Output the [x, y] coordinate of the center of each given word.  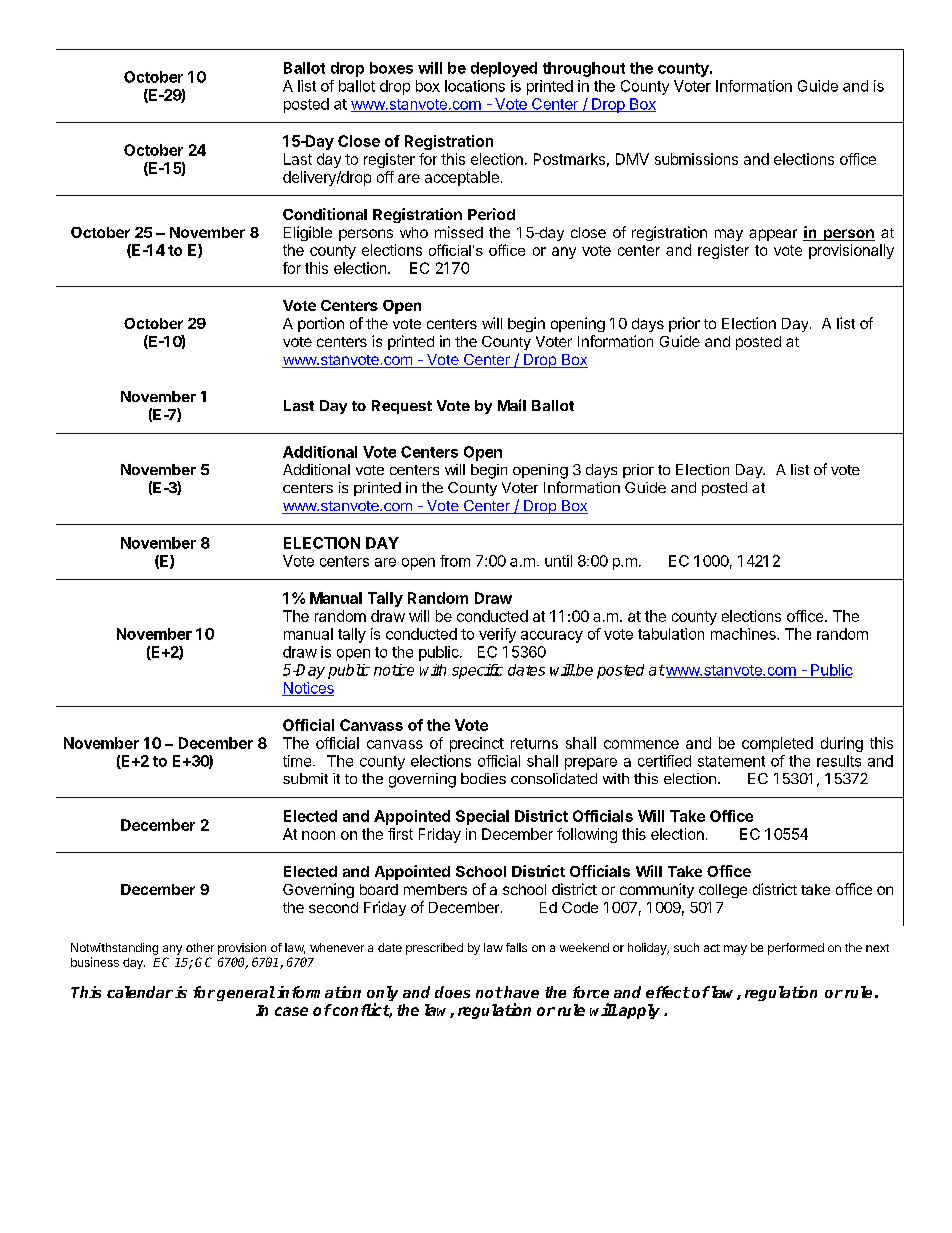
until [558, 561]
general [246, 993]
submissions [696, 159]
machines [744, 634]
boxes [391, 68]
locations [475, 86]
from [455, 561]
